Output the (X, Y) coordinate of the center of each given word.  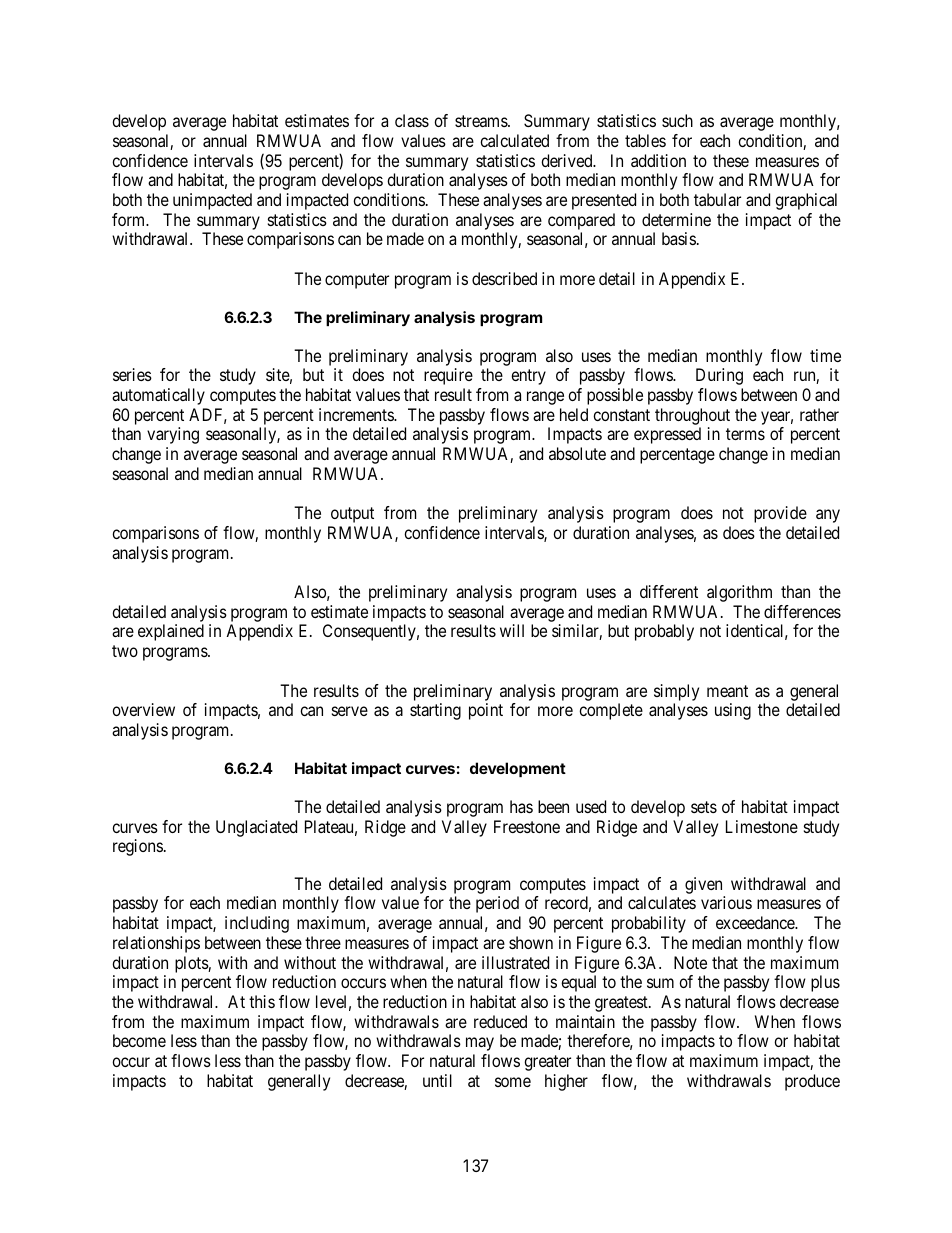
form (130, 219)
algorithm (739, 593)
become (139, 1040)
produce (812, 1082)
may (480, 1044)
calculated (514, 140)
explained (171, 632)
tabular (717, 199)
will (512, 630)
